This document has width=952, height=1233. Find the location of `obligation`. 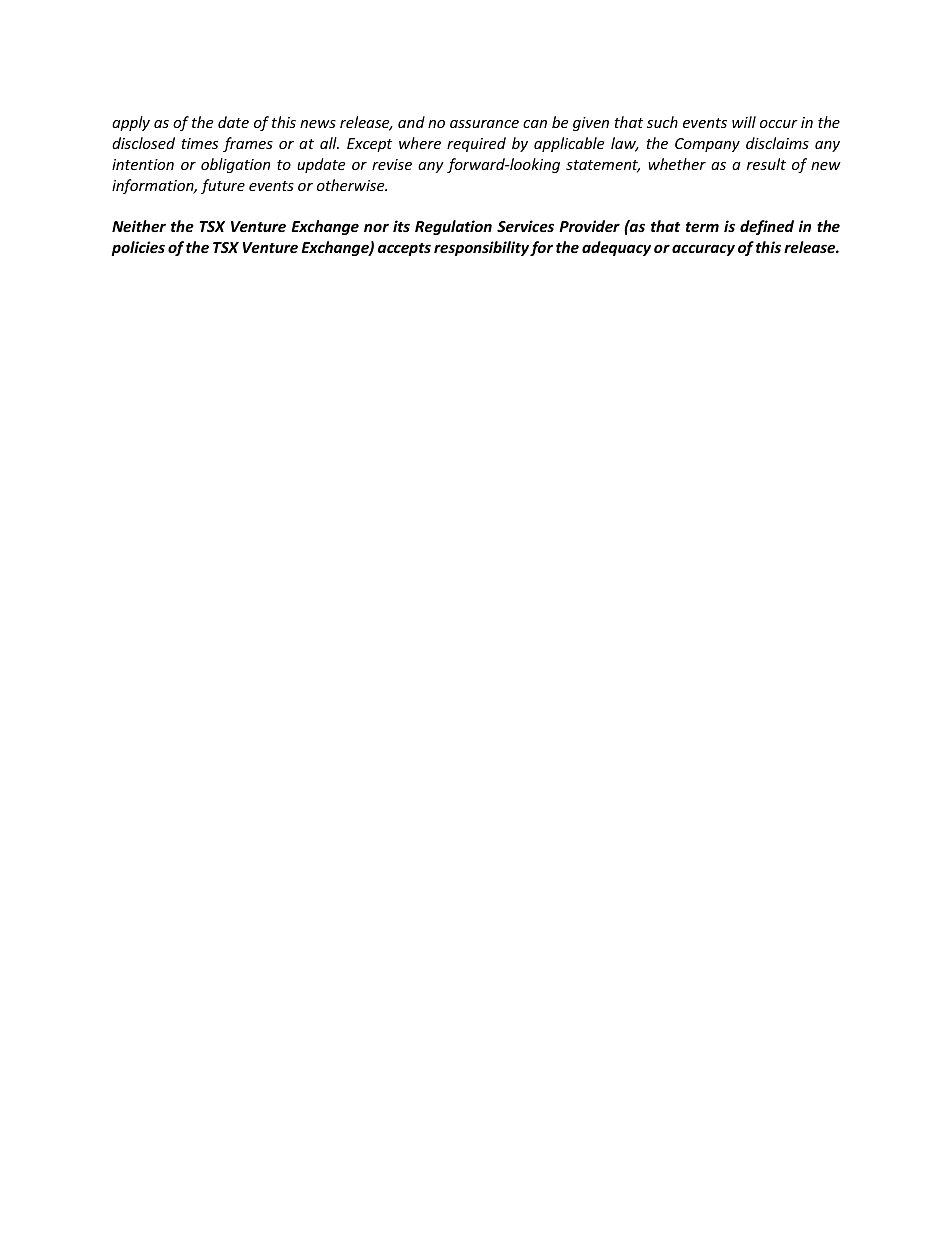

obligation is located at coordinates (235, 165).
